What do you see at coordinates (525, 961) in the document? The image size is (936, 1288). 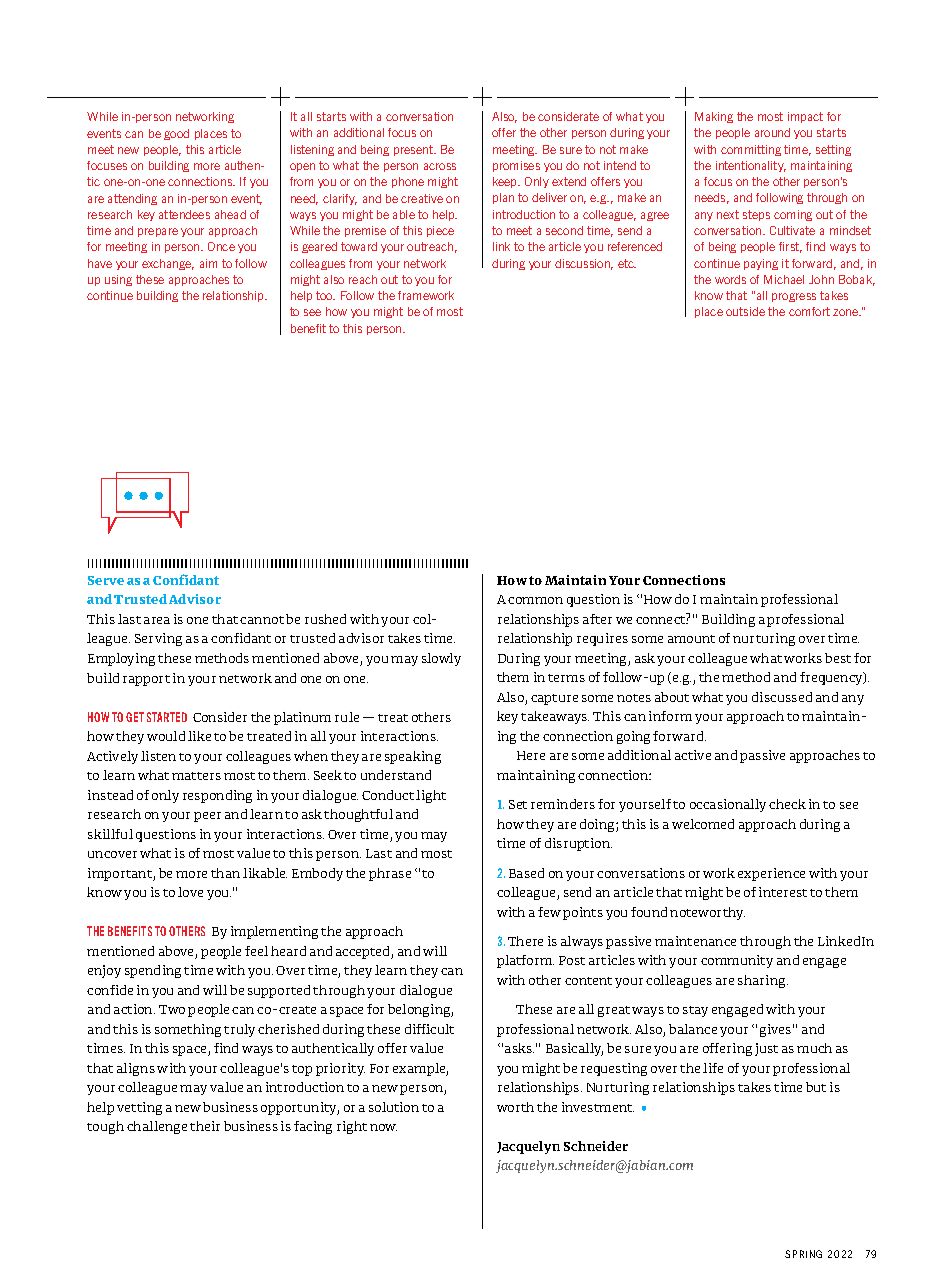 I see `platform` at bounding box center [525, 961].
